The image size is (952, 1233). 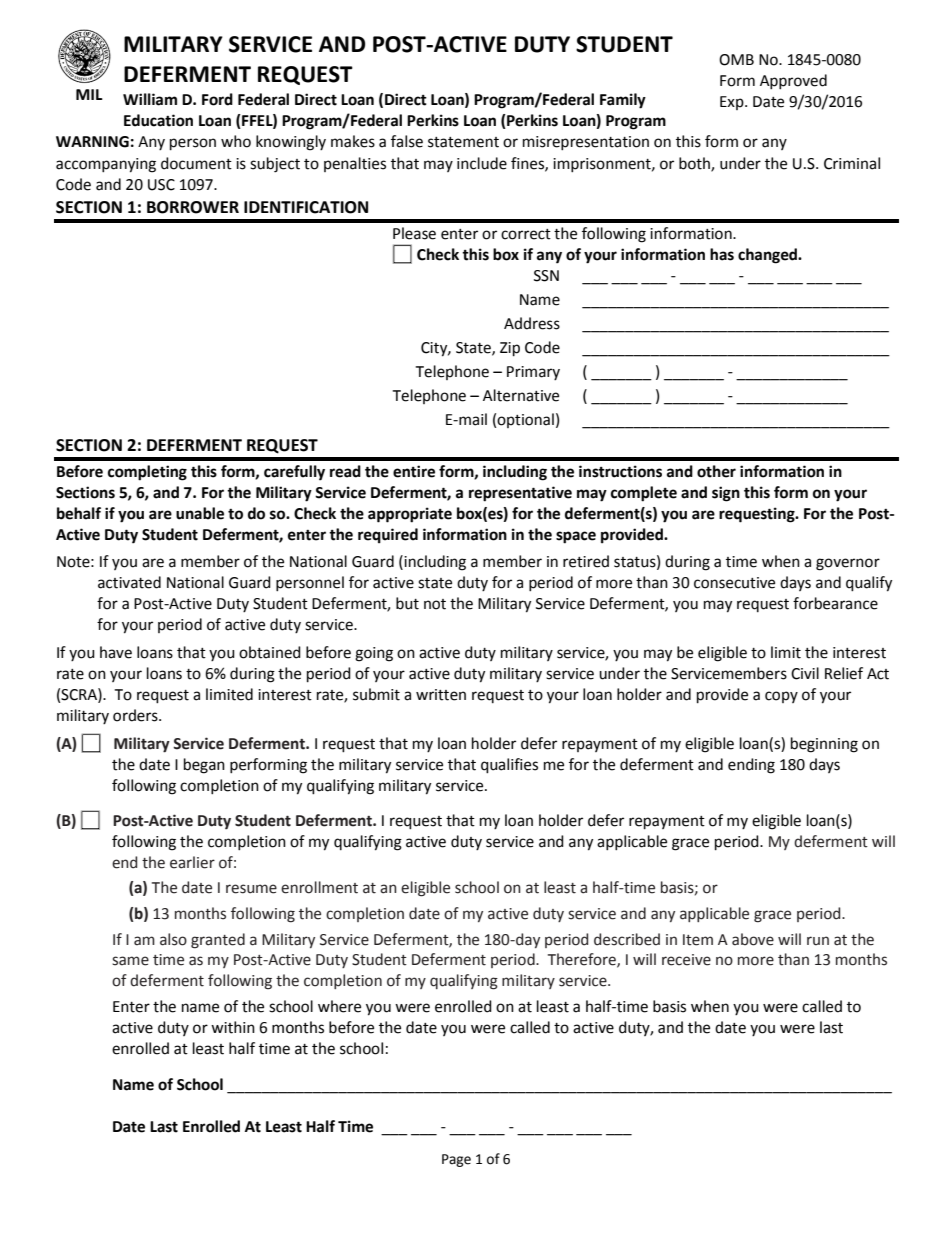 What do you see at coordinates (217, 99) in the document?
I see `Ford` at bounding box center [217, 99].
